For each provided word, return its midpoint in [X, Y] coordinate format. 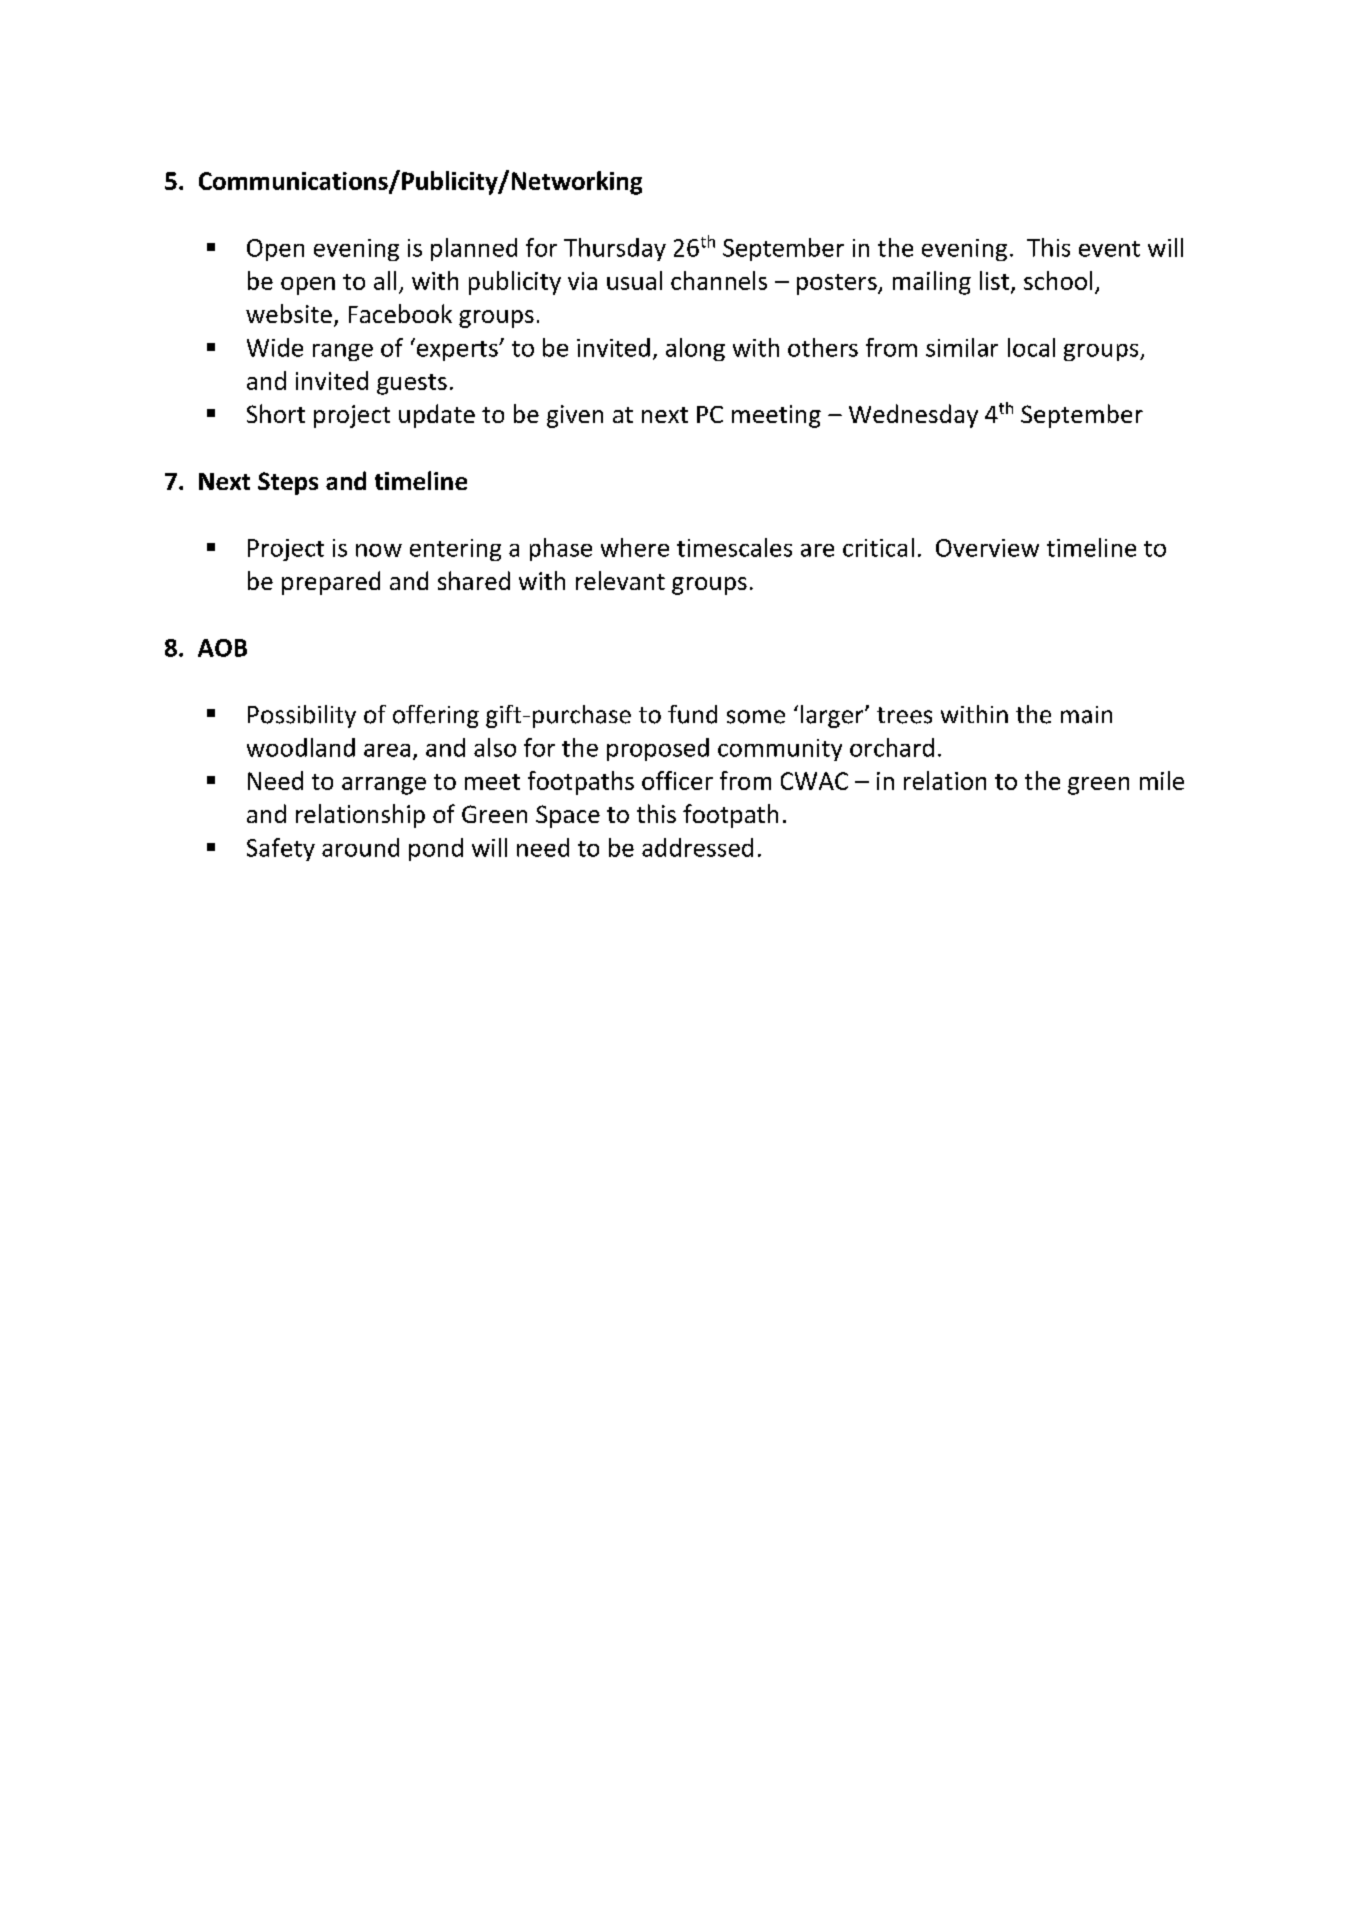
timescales [734, 547]
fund [692, 714]
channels [719, 280]
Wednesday [913, 416]
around [360, 847]
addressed [697, 847]
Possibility [302, 716]
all [385, 280]
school [1058, 280]
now [379, 550]
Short [276, 413]
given [575, 416]
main [1086, 715]
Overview [987, 548]
